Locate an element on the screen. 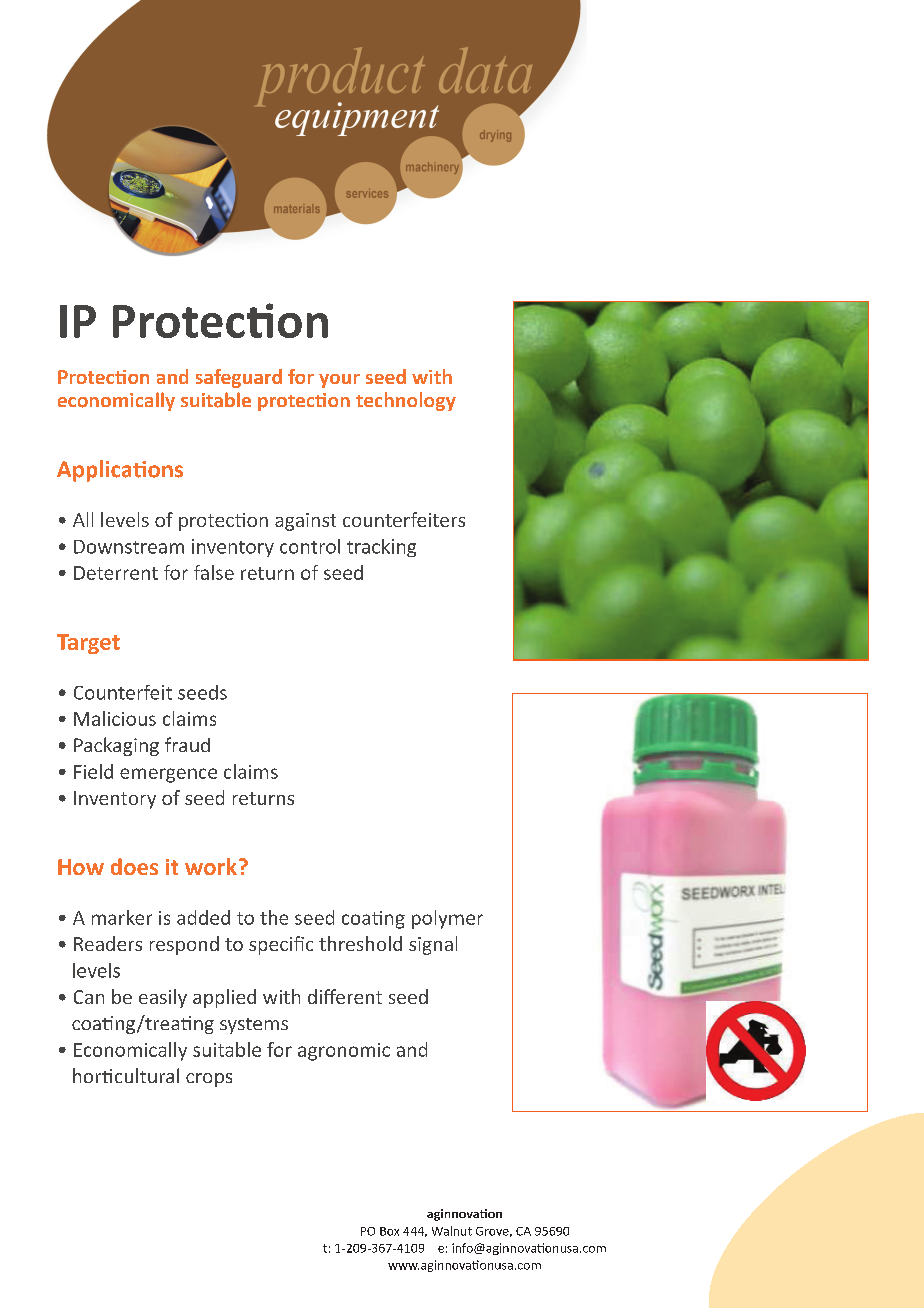 Image resolution: width=924 pixels, height=1308 pixels. technology is located at coordinates (406, 401).
